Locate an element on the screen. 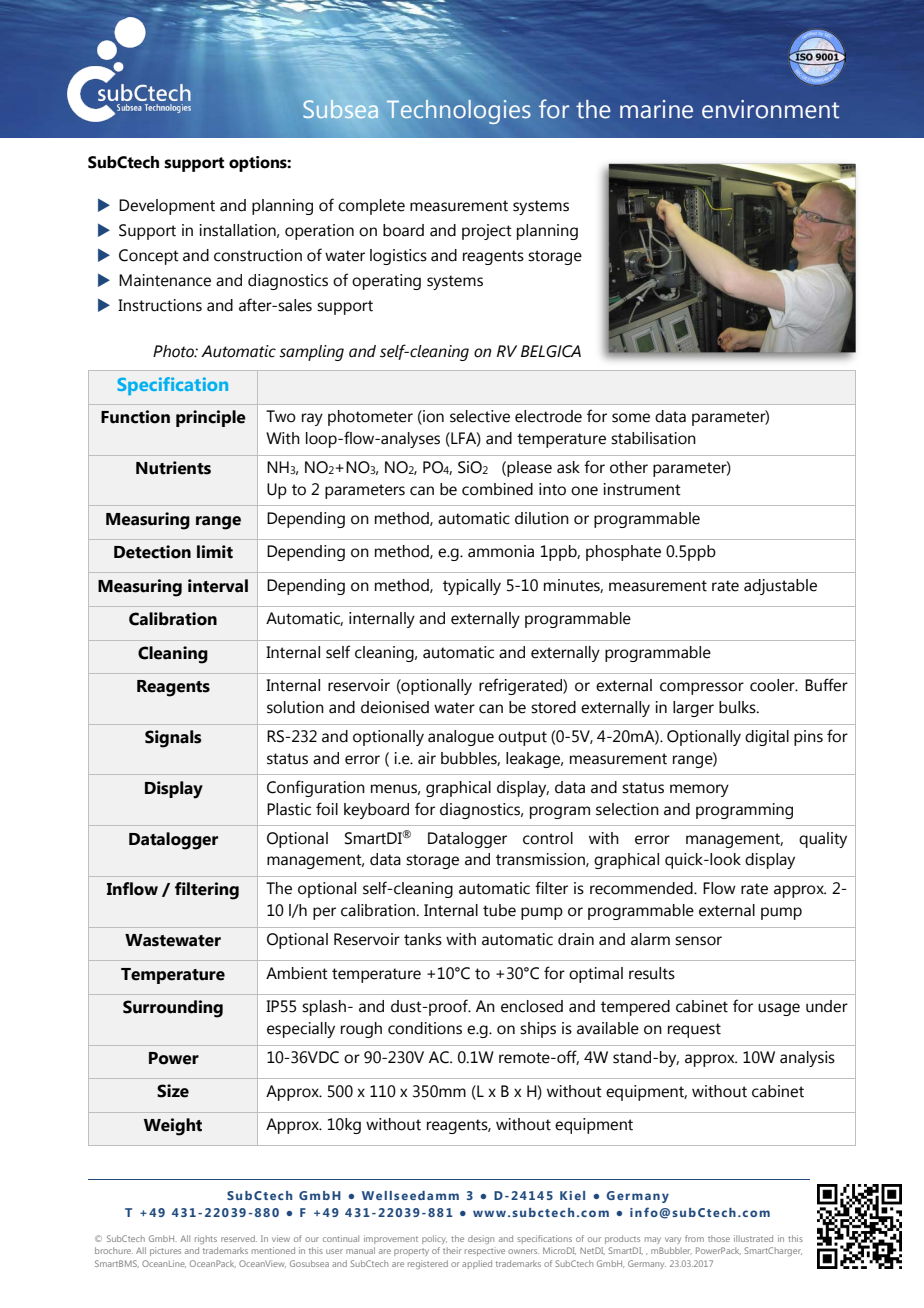 The width and height of the screenshot is (924, 1308). Technologies is located at coordinates (458, 112).
